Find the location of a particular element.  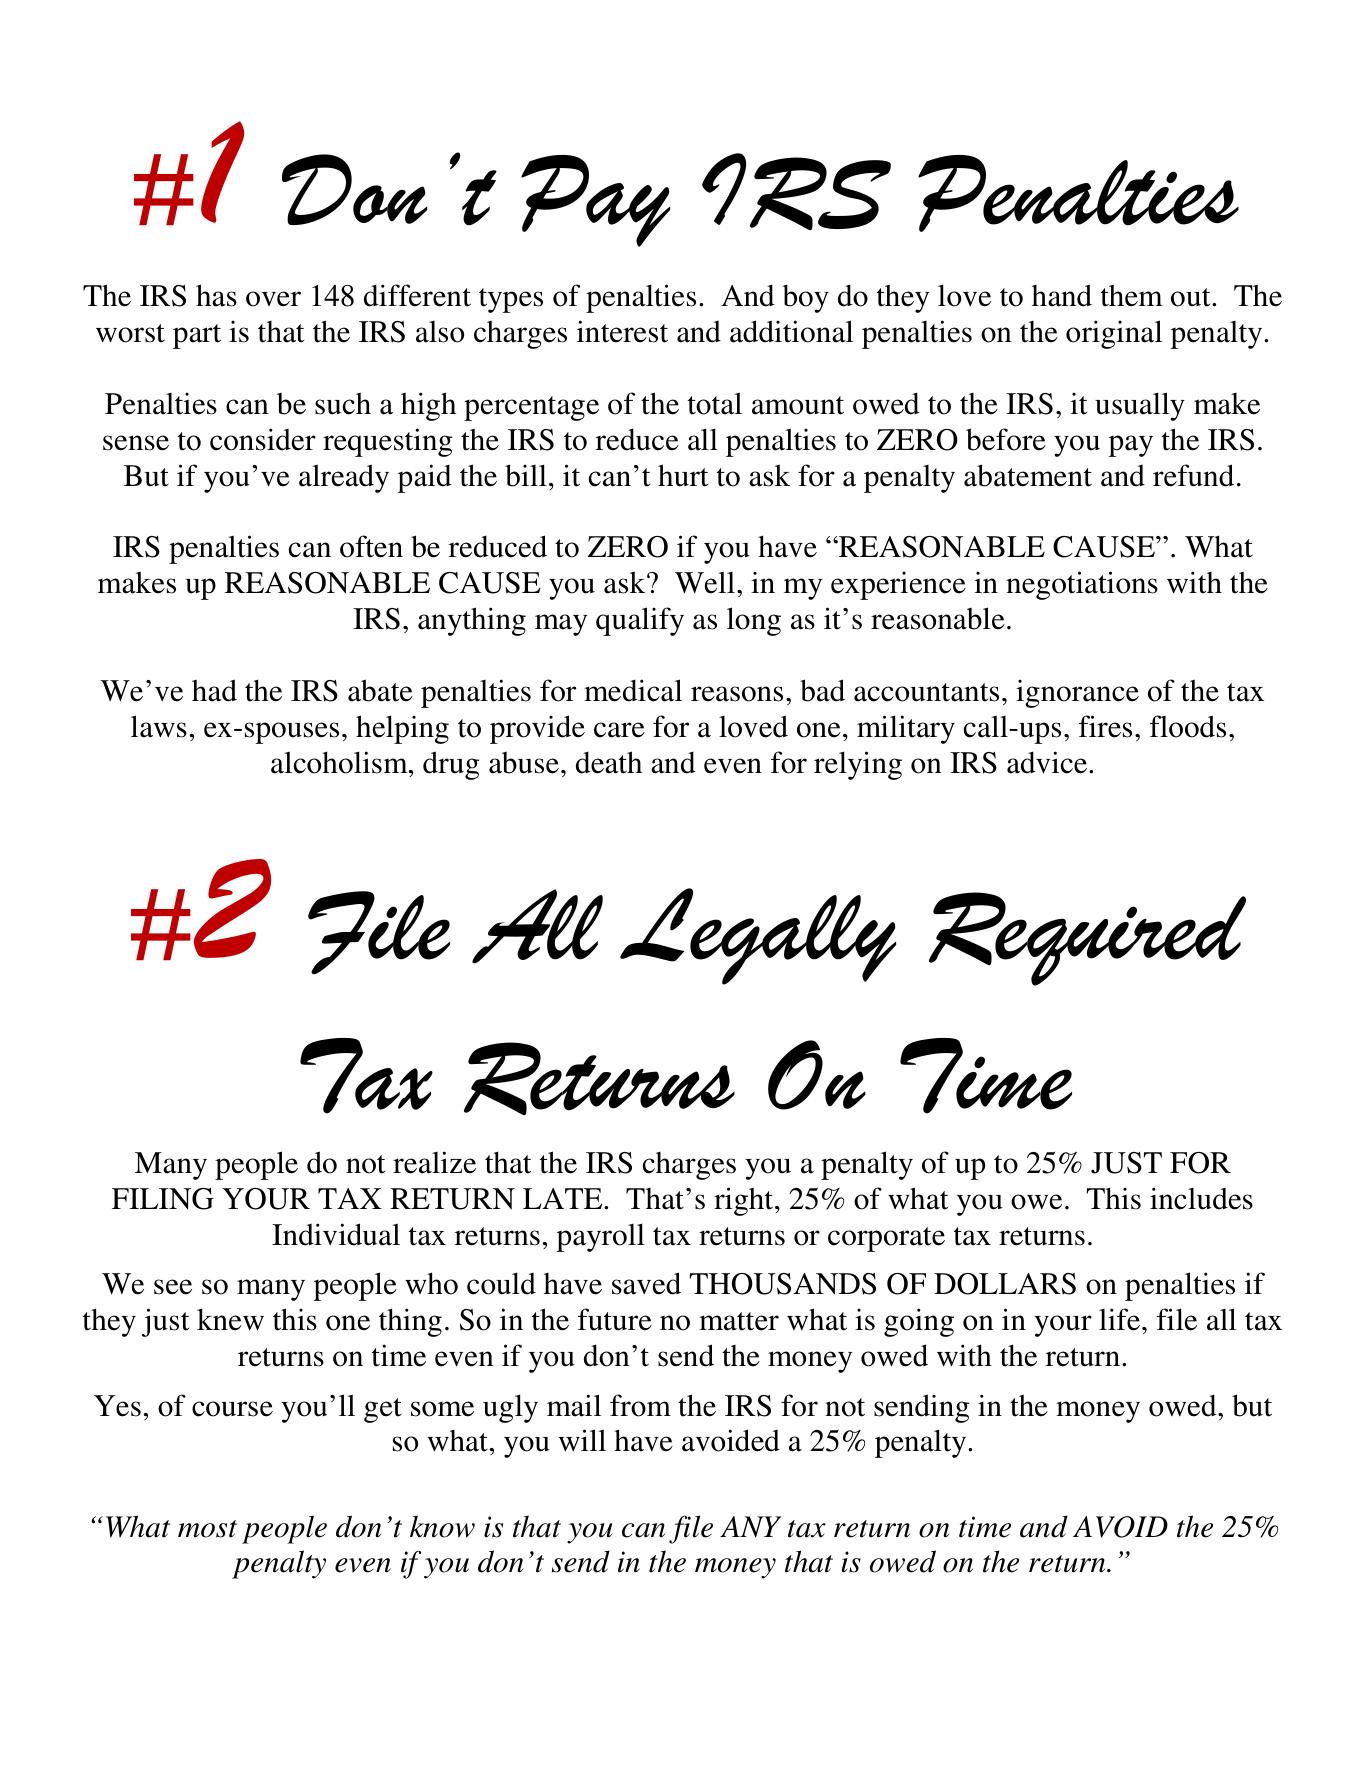

part is located at coordinates (197, 336).
